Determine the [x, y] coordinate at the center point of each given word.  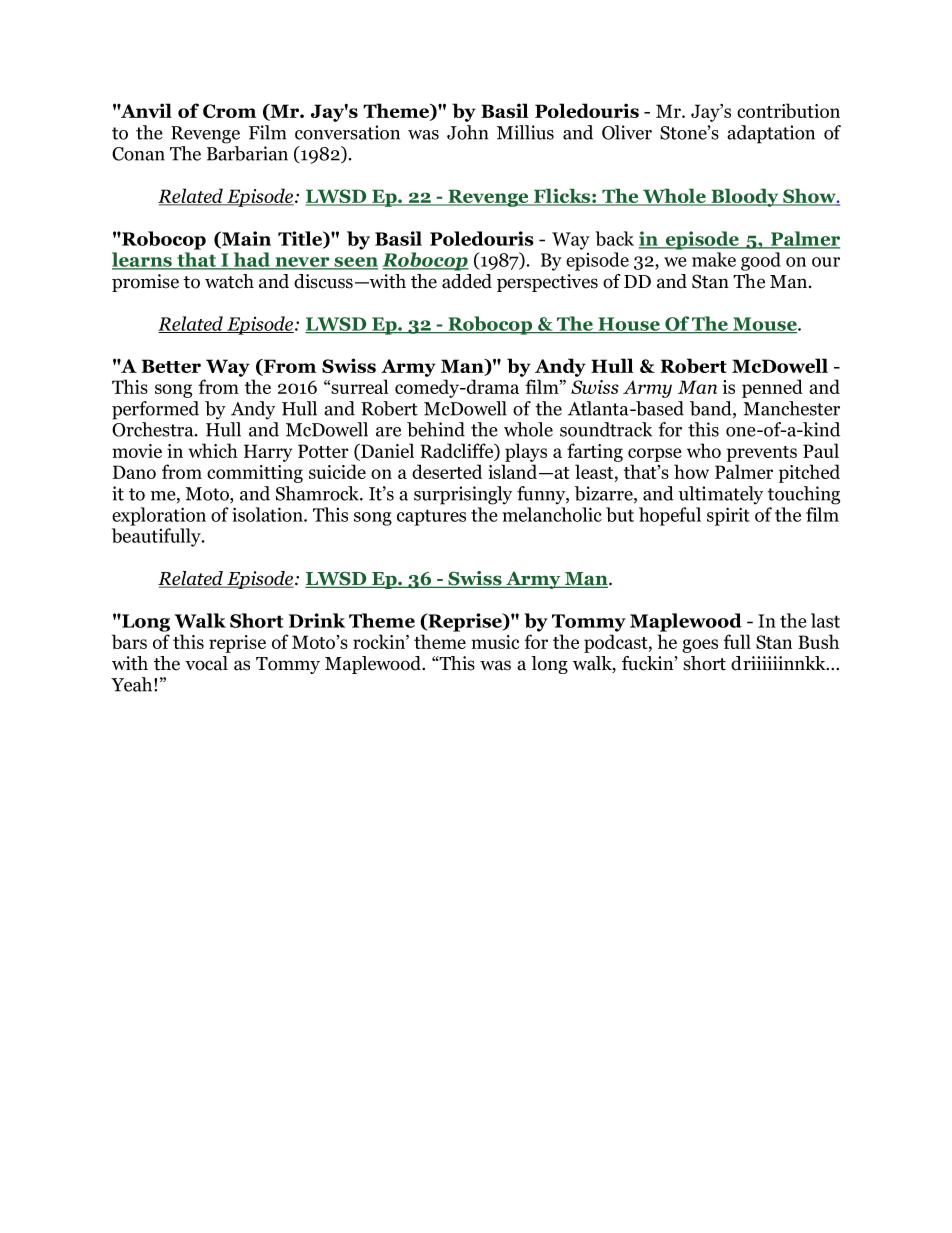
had [252, 260]
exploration [159, 516]
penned [772, 388]
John [467, 132]
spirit [728, 516]
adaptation [771, 134]
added [467, 281]
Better [171, 366]
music [495, 642]
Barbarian [247, 153]
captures [431, 517]
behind [436, 429]
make [714, 259]
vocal [206, 663]
